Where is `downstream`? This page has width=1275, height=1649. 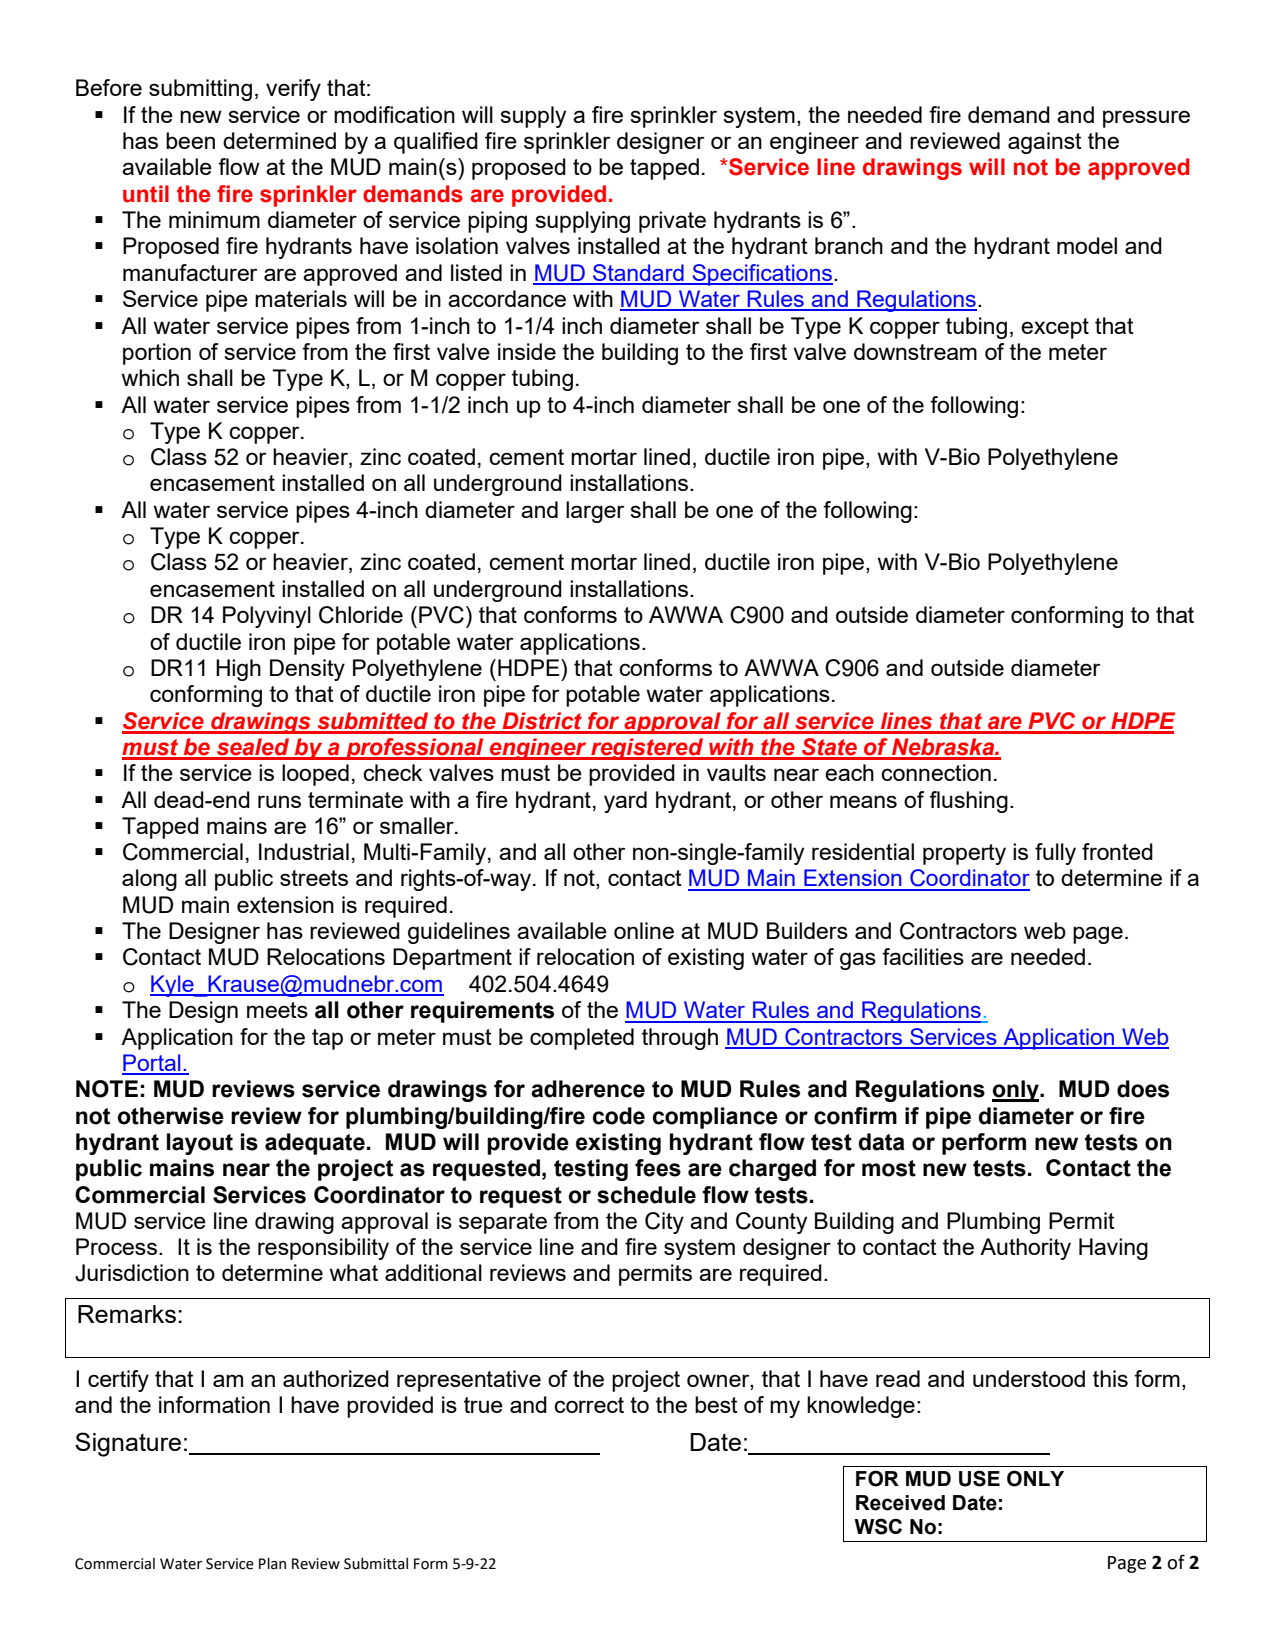 downstream is located at coordinates (915, 351).
